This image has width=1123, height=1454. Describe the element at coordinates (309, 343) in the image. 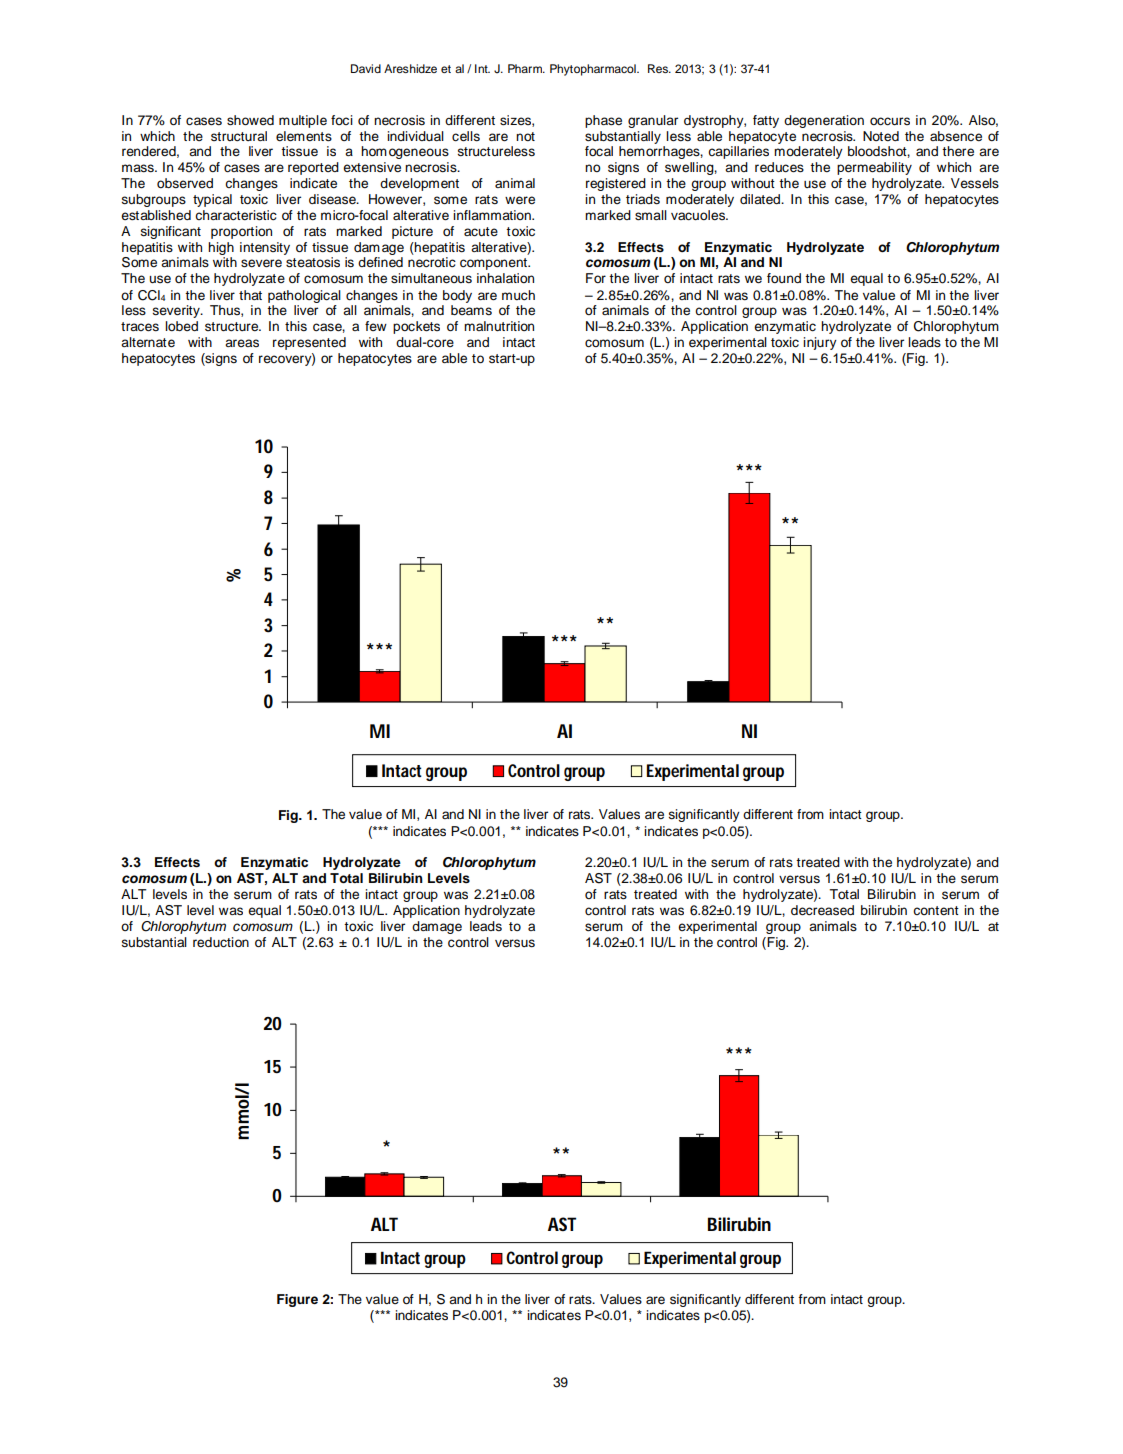

I see `represented` at that location.
